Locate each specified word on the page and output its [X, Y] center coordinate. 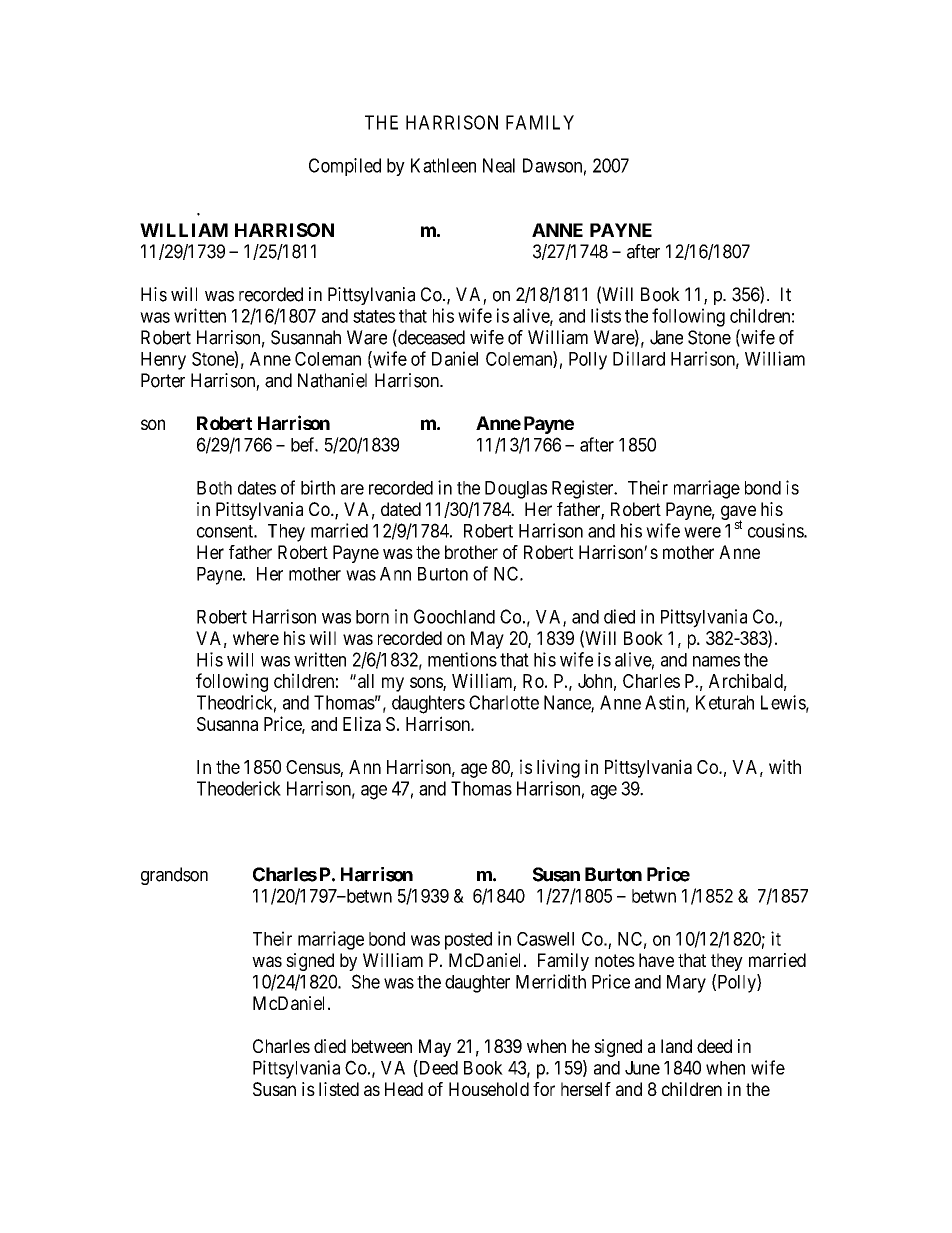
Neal [499, 165]
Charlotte [504, 702]
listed [339, 1089]
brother [471, 552]
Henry [163, 361]
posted [468, 941]
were [702, 532]
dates [257, 488]
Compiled [345, 167]
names [716, 661]
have [656, 960]
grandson [174, 876]
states [374, 316]
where [256, 638]
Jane [666, 337]
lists [606, 315]
